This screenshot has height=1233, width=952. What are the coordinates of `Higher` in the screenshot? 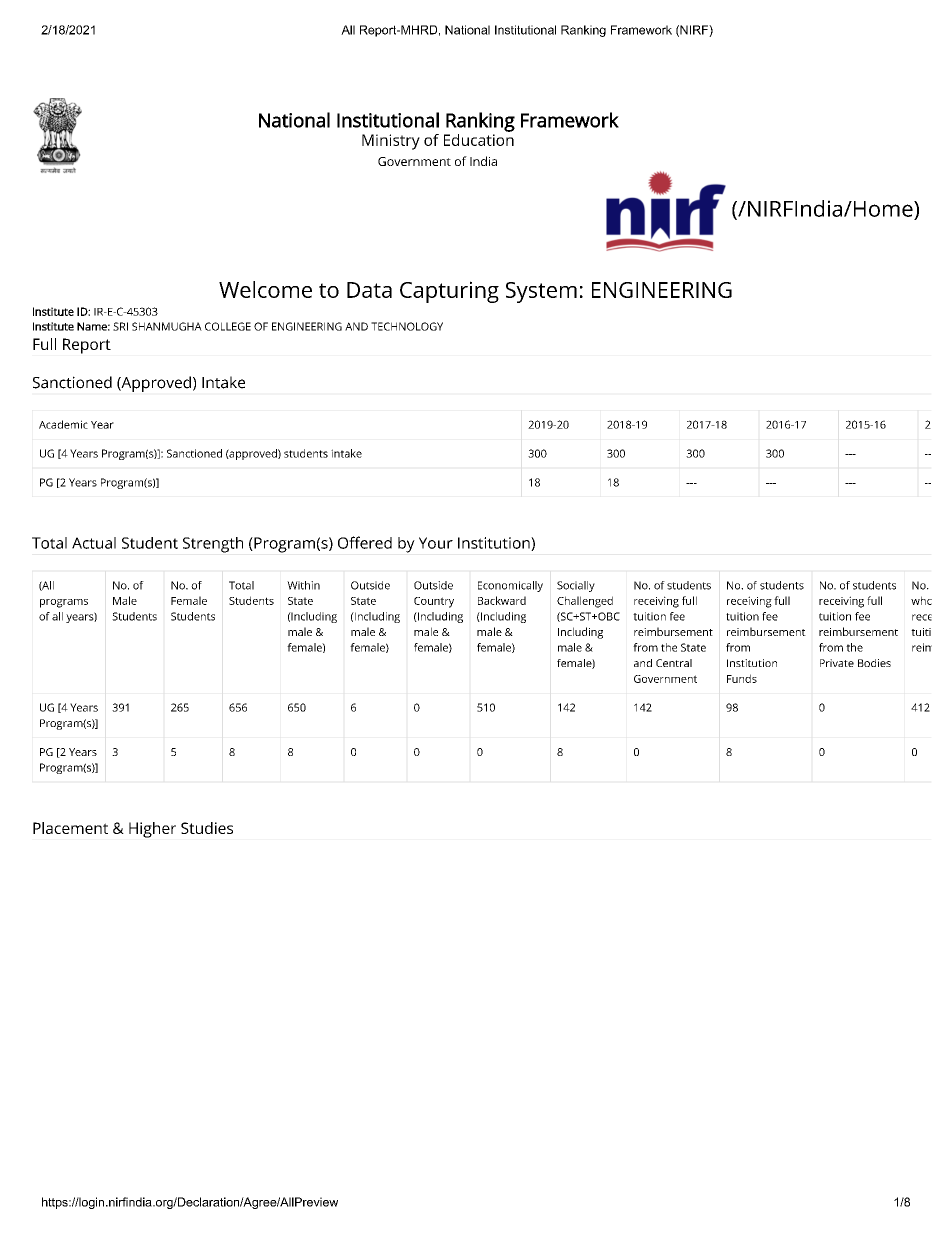 It's located at (152, 830).
